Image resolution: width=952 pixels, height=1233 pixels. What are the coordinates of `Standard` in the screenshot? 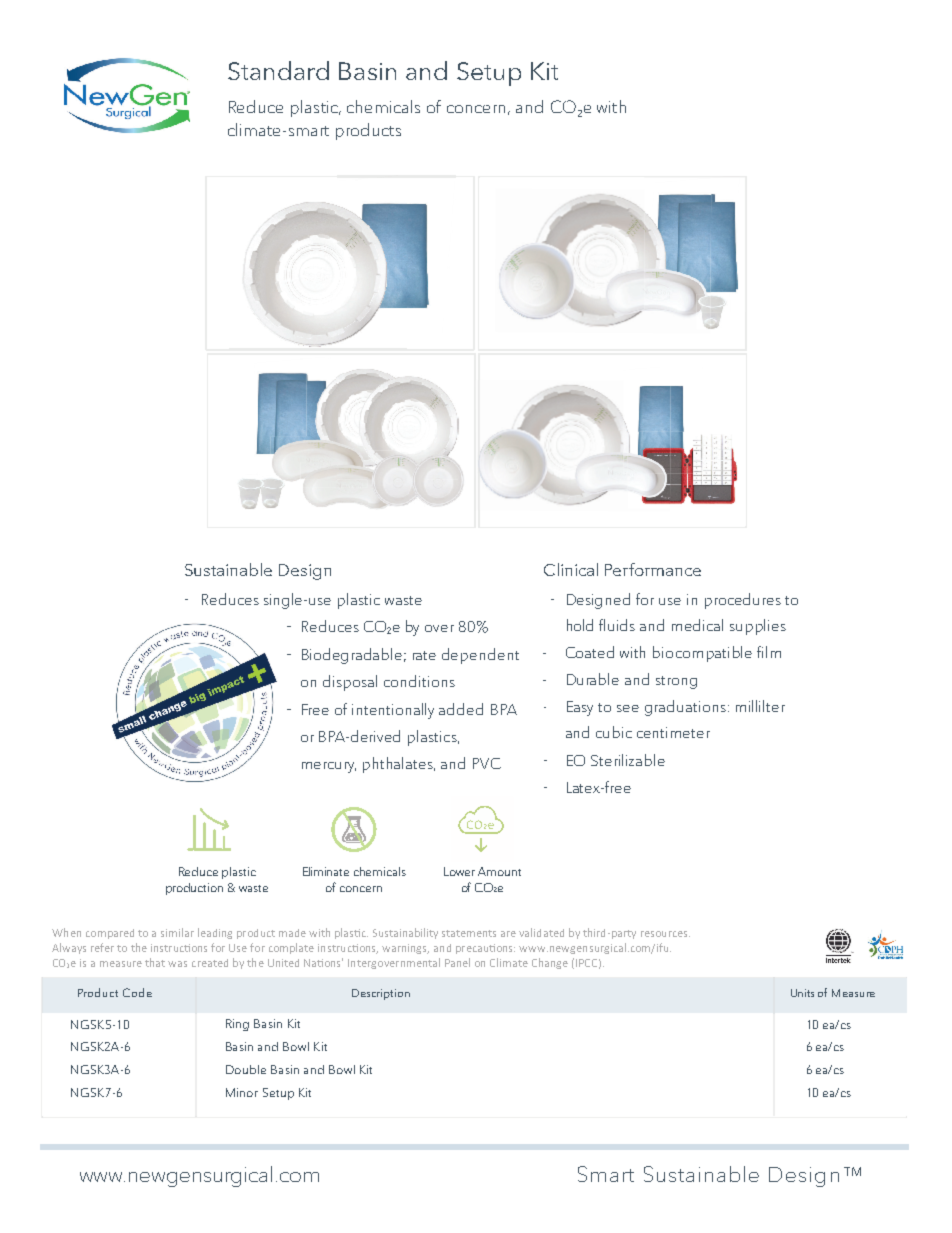 It's located at (278, 70).
